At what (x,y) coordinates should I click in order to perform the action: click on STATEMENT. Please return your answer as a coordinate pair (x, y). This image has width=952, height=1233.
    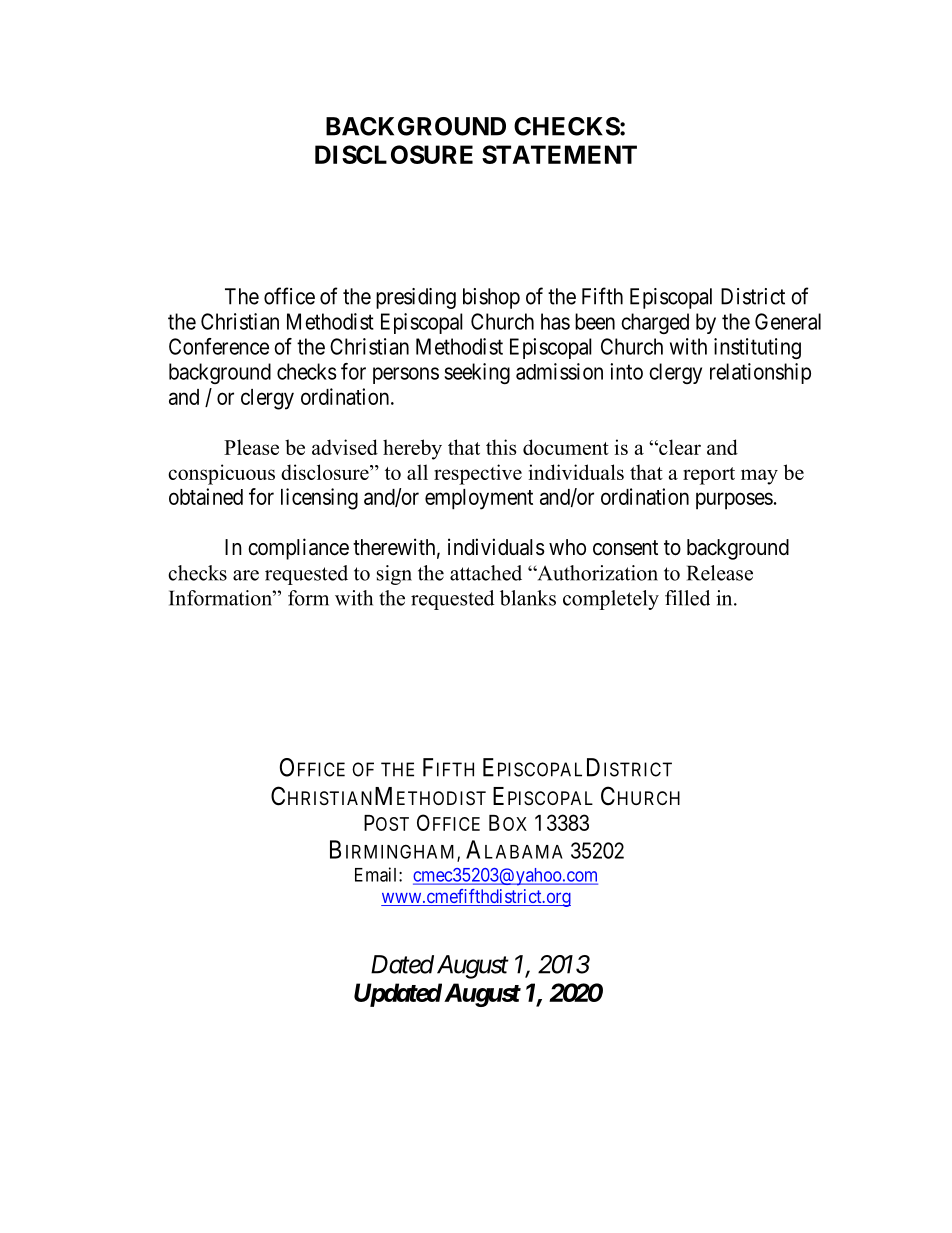
    Looking at the image, I should click on (559, 154).
